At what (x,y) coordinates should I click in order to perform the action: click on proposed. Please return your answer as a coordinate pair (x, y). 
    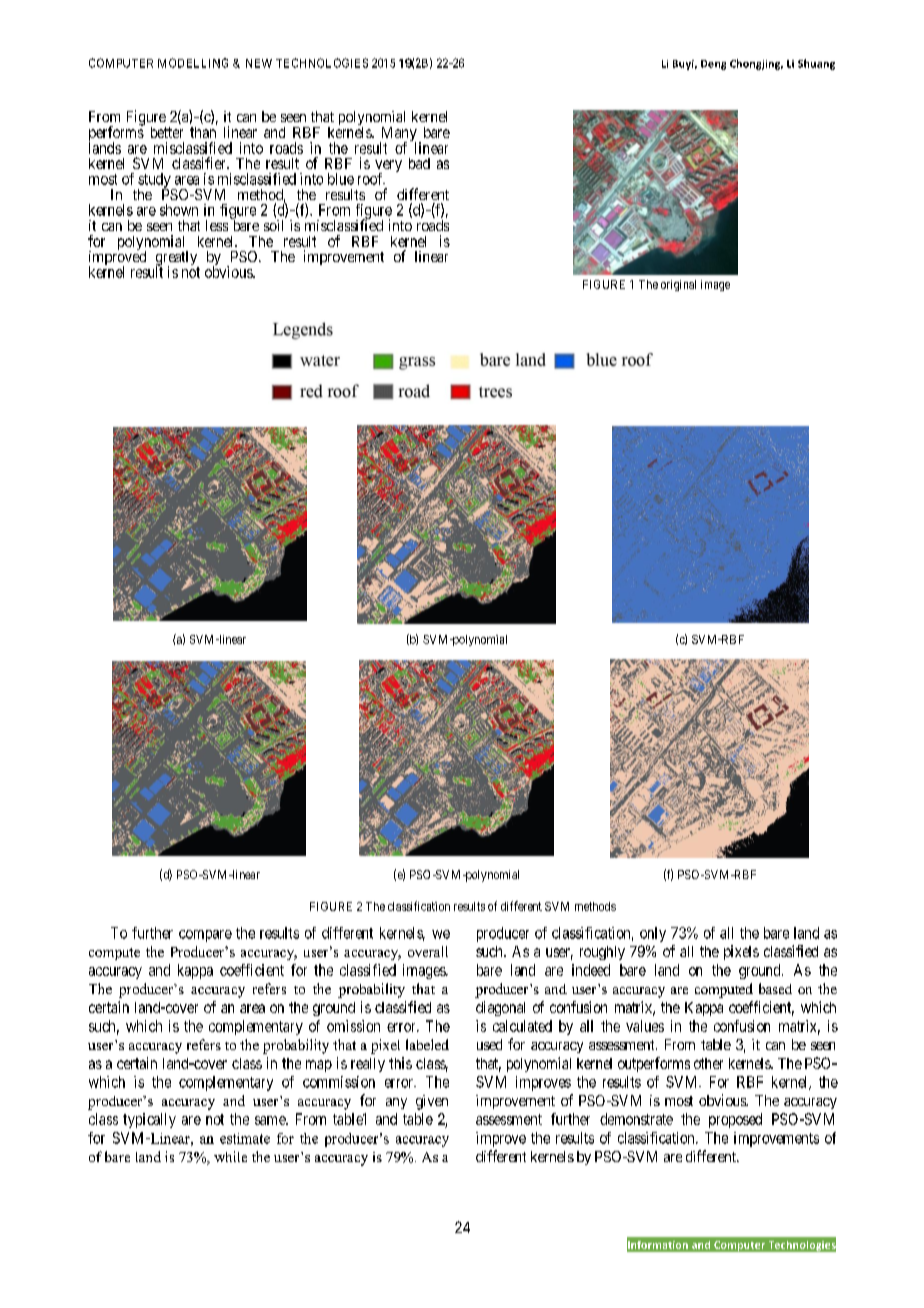
    Looking at the image, I should click on (735, 1120).
